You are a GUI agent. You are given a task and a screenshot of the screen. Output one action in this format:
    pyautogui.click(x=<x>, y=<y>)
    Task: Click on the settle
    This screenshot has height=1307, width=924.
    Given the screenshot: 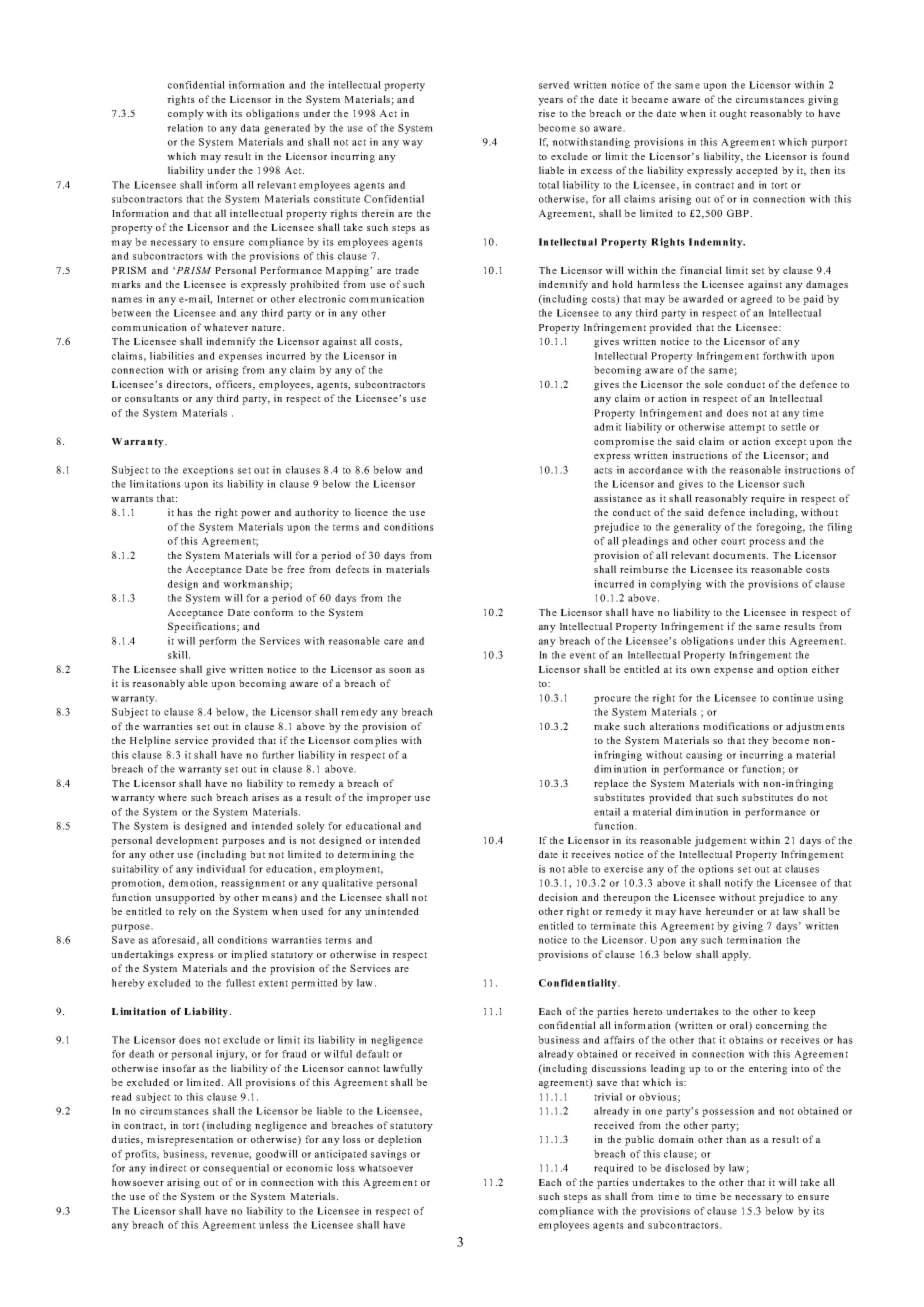 What is the action you would take?
    pyautogui.click(x=793, y=427)
